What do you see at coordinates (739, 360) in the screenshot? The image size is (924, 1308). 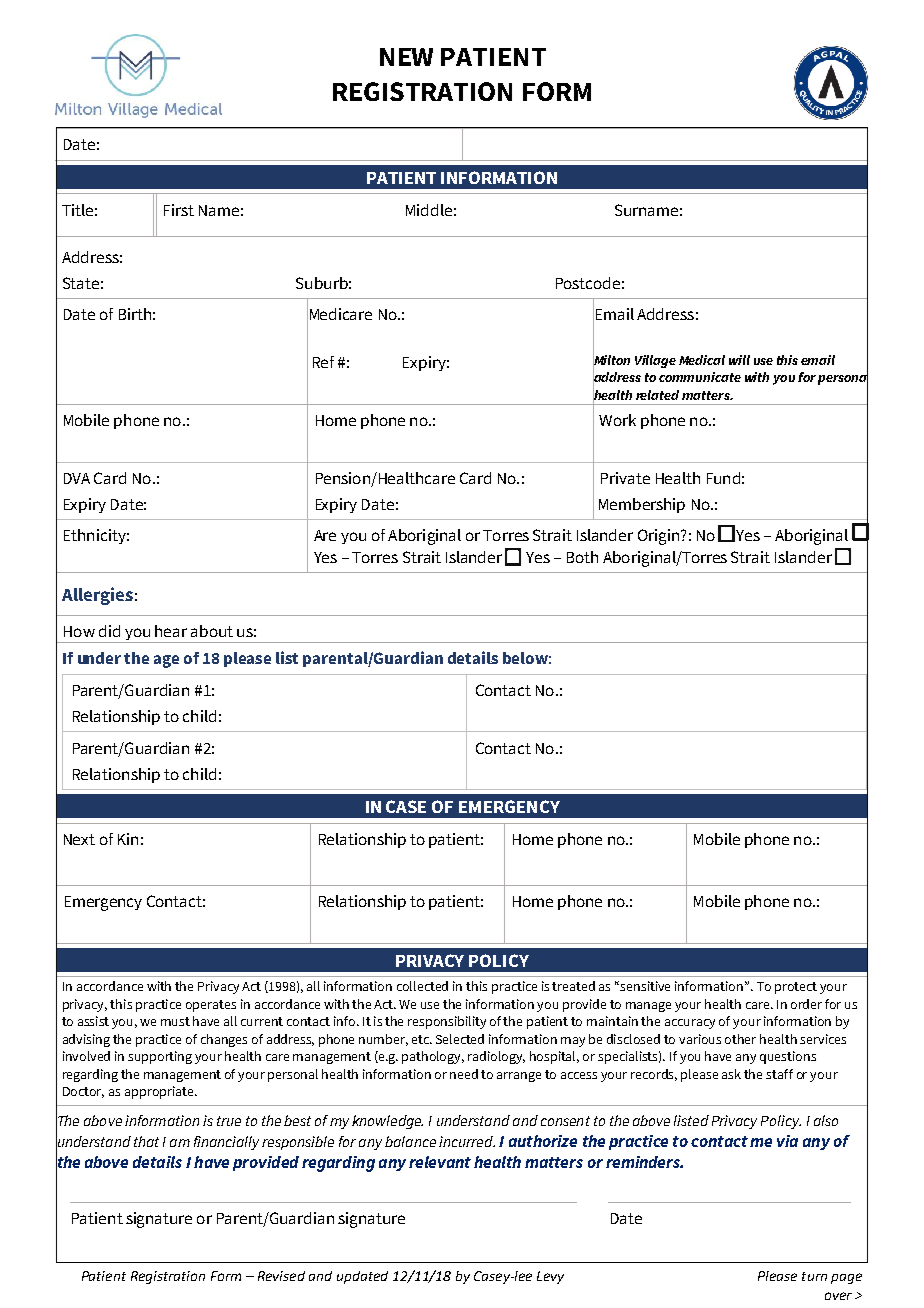 I see `will` at bounding box center [739, 360].
